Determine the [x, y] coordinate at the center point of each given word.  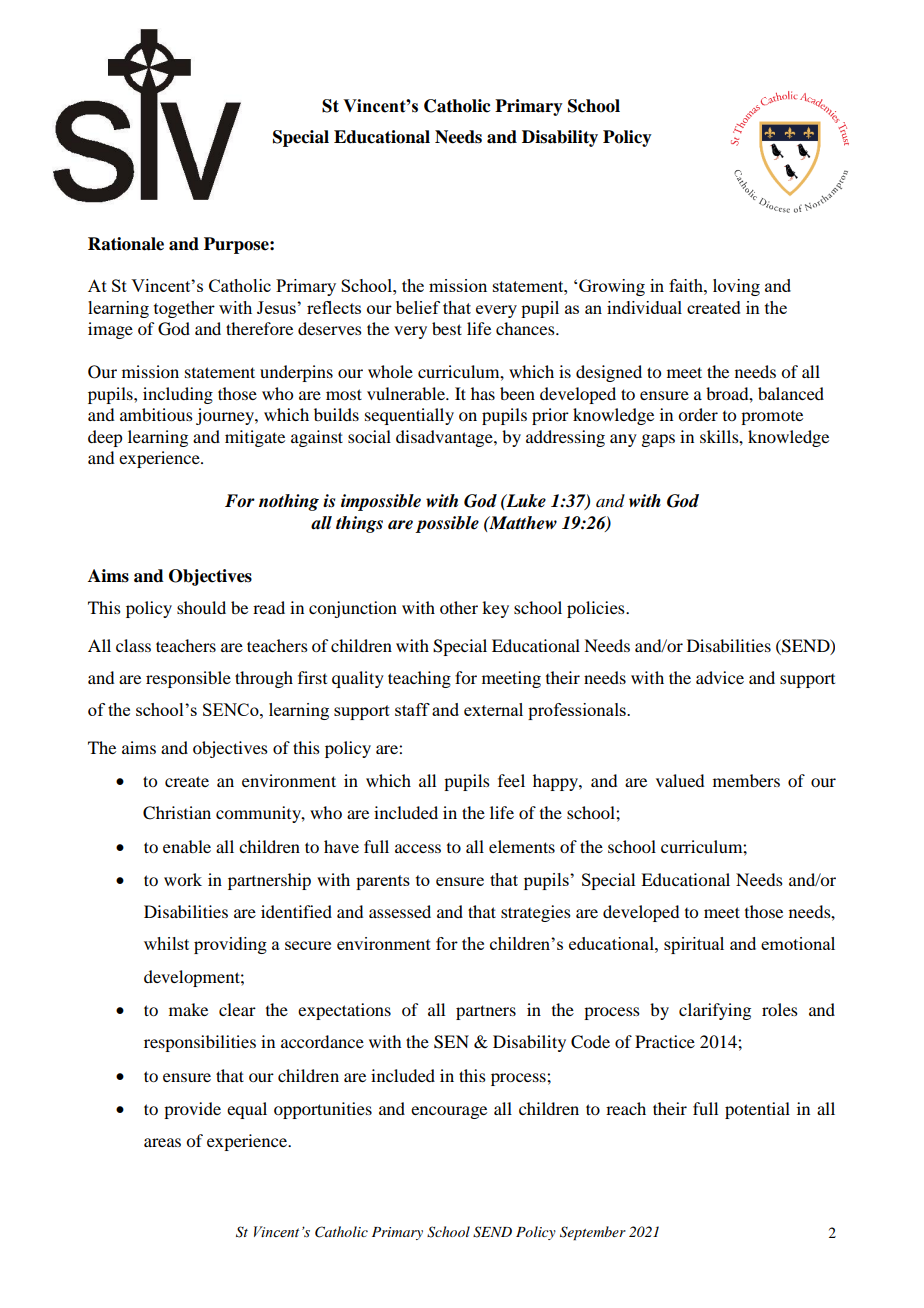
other [459, 607]
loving [736, 287]
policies [597, 609]
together [184, 309]
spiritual [694, 945]
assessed [400, 911]
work [183, 879]
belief [418, 307]
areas [162, 1142]
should [201, 607]
